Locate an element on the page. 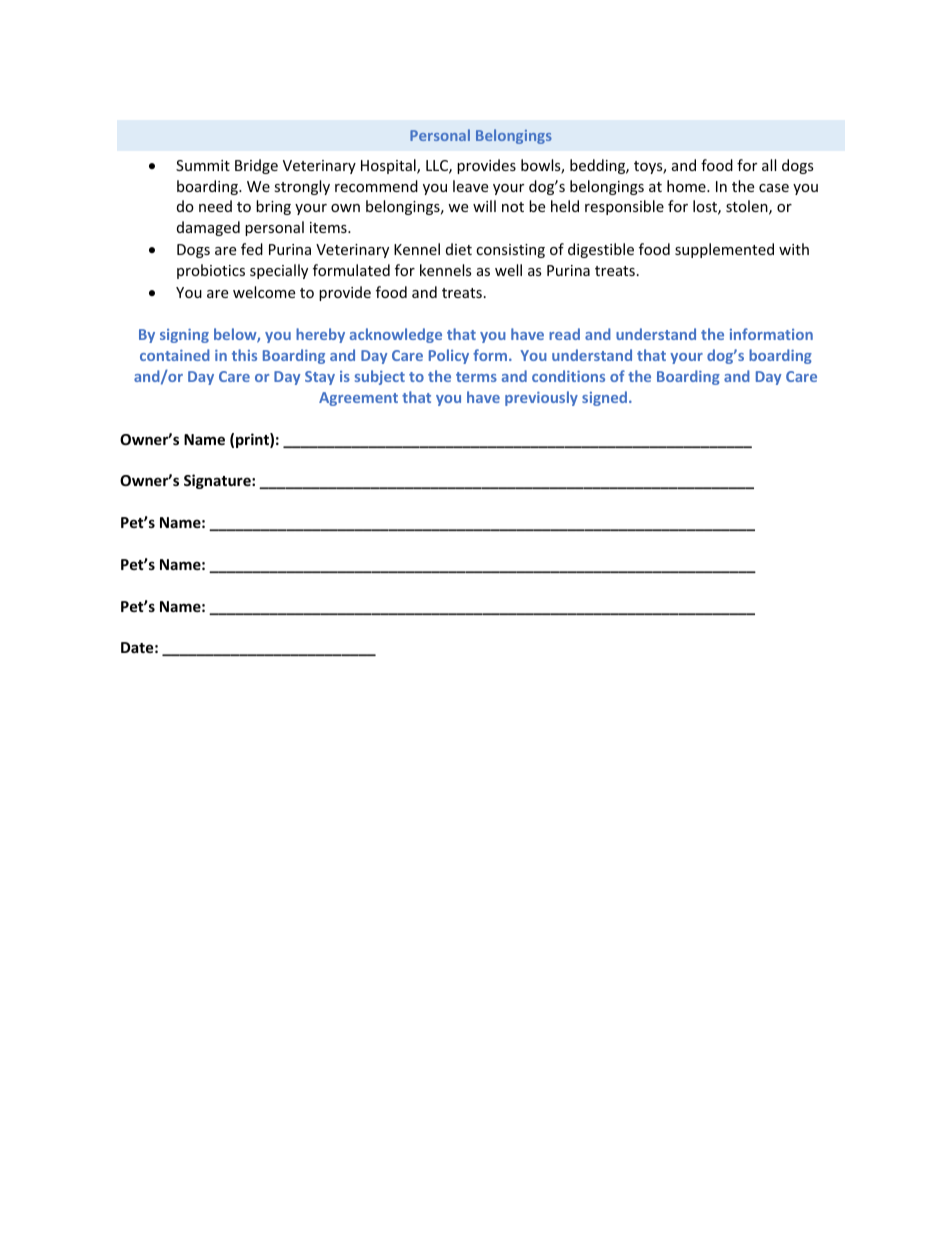 This page has height=1233, width=952. read is located at coordinates (564, 334).
